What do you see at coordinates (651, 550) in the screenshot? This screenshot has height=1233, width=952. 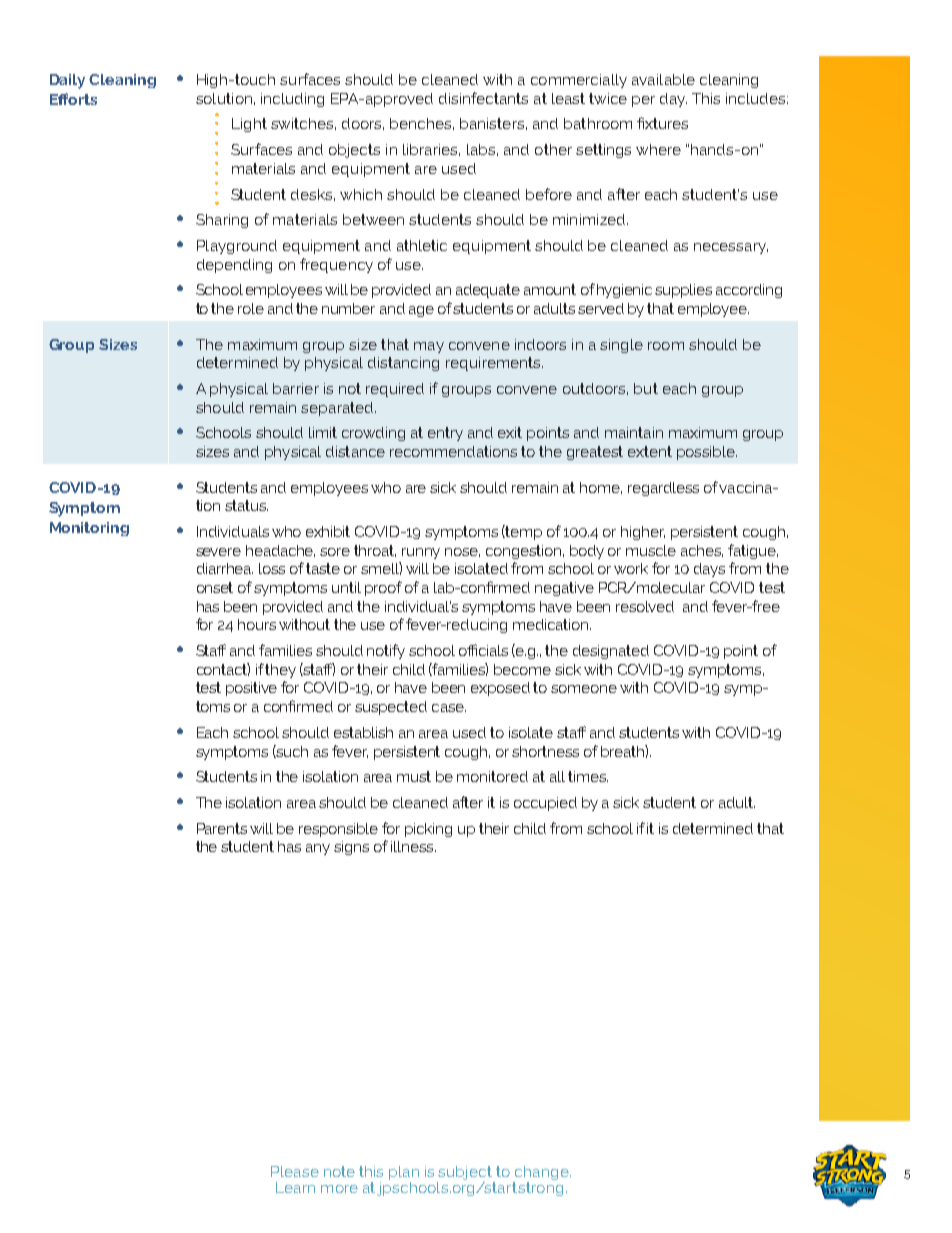 I see `muscle` at bounding box center [651, 550].
